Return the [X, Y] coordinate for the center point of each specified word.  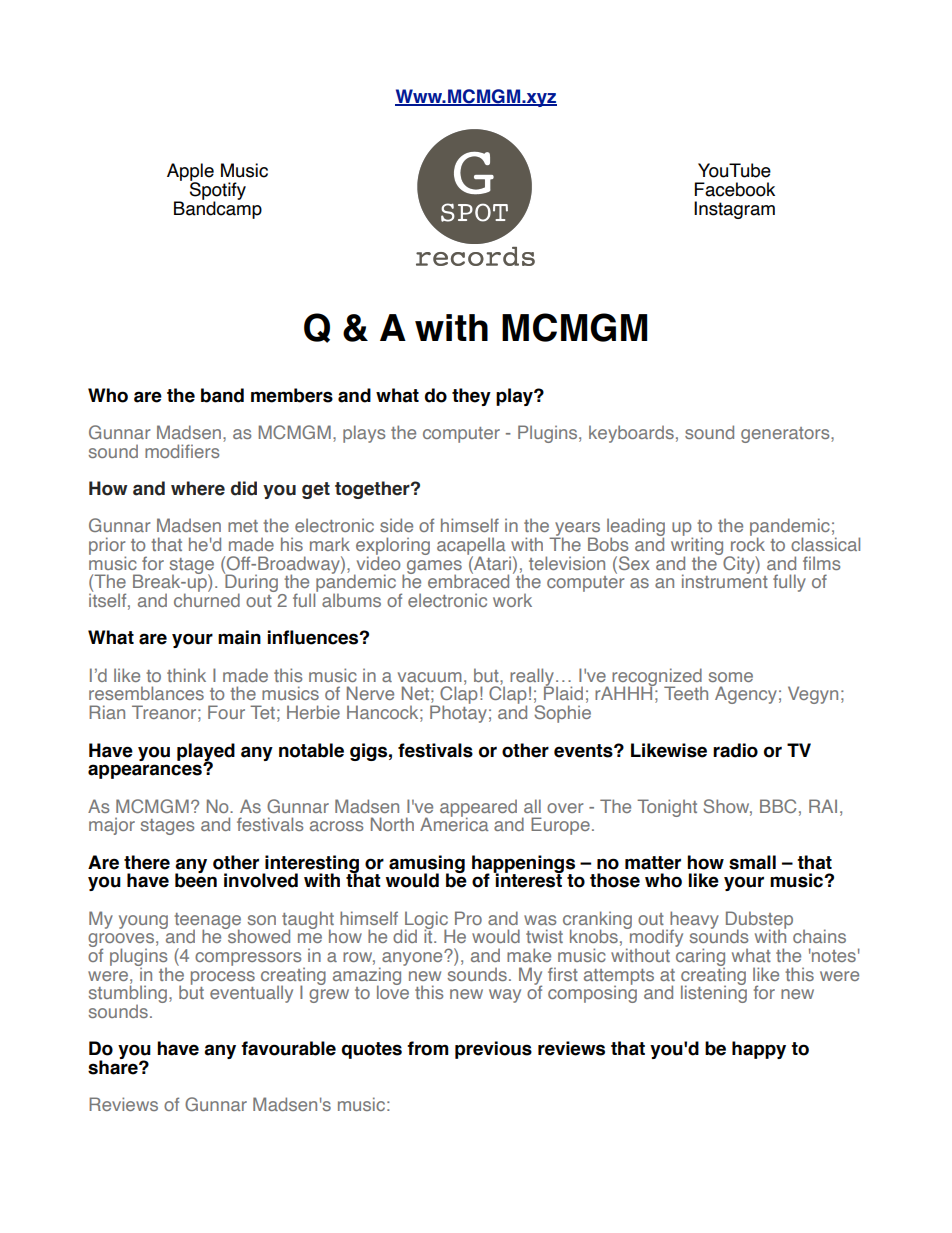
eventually [251, 994]
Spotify [218, 191]
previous [493, 1050]
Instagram [734, 210]
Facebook [735, 189]
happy [759, 1050]
